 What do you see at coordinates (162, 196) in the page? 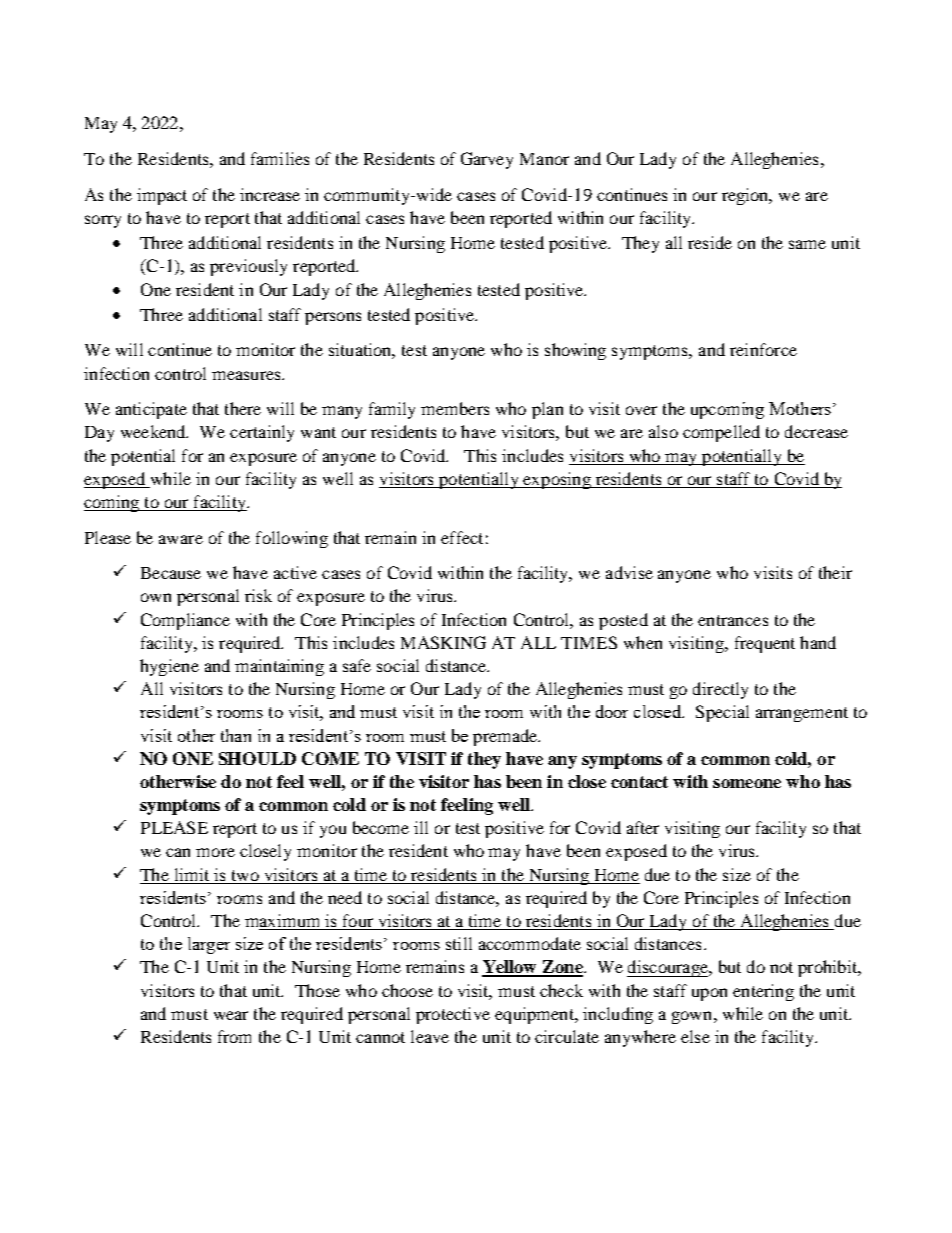
I see `impact` at bounding box center [162, 196].
